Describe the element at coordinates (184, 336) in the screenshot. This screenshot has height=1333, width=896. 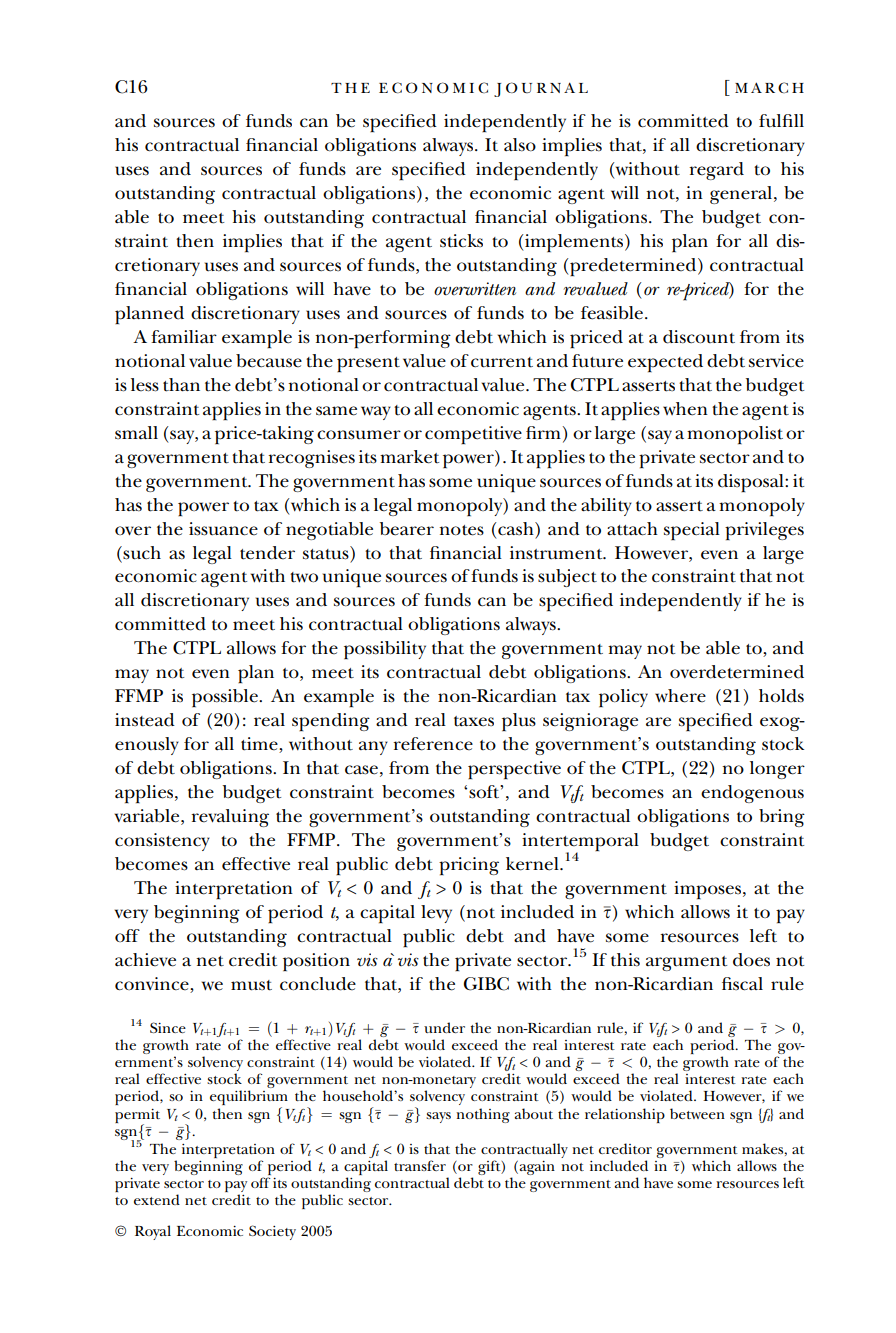
I see `familiar` at that location.
